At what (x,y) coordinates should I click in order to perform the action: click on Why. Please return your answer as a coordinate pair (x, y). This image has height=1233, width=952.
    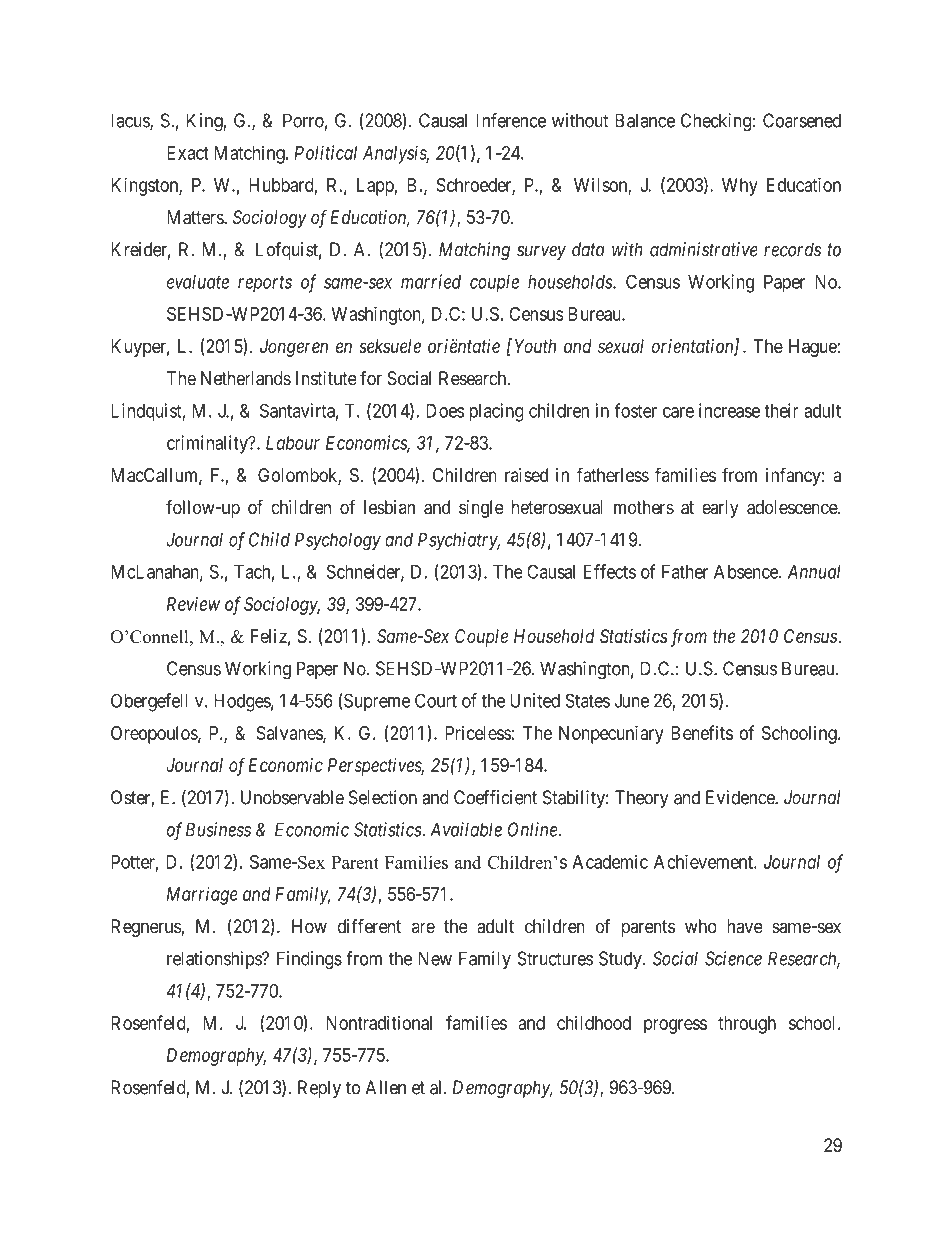
    Looking at the image, I should click on (740, 187).
